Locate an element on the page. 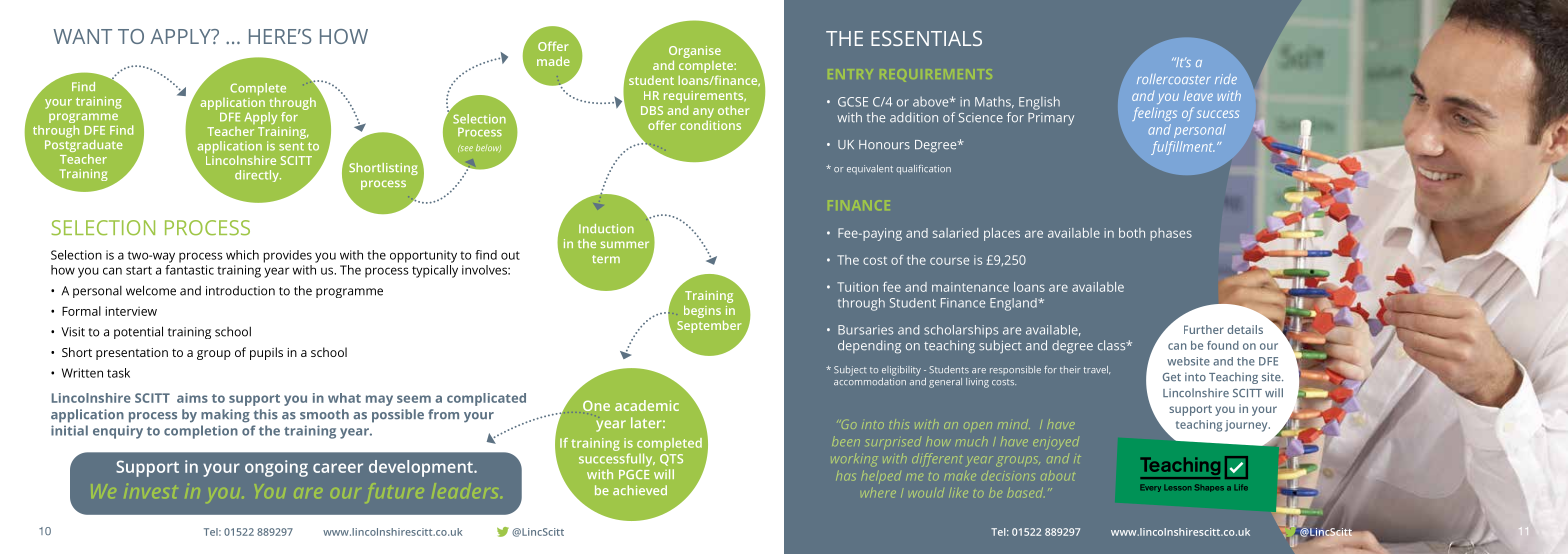  task is located at coordinates (118, 373).
